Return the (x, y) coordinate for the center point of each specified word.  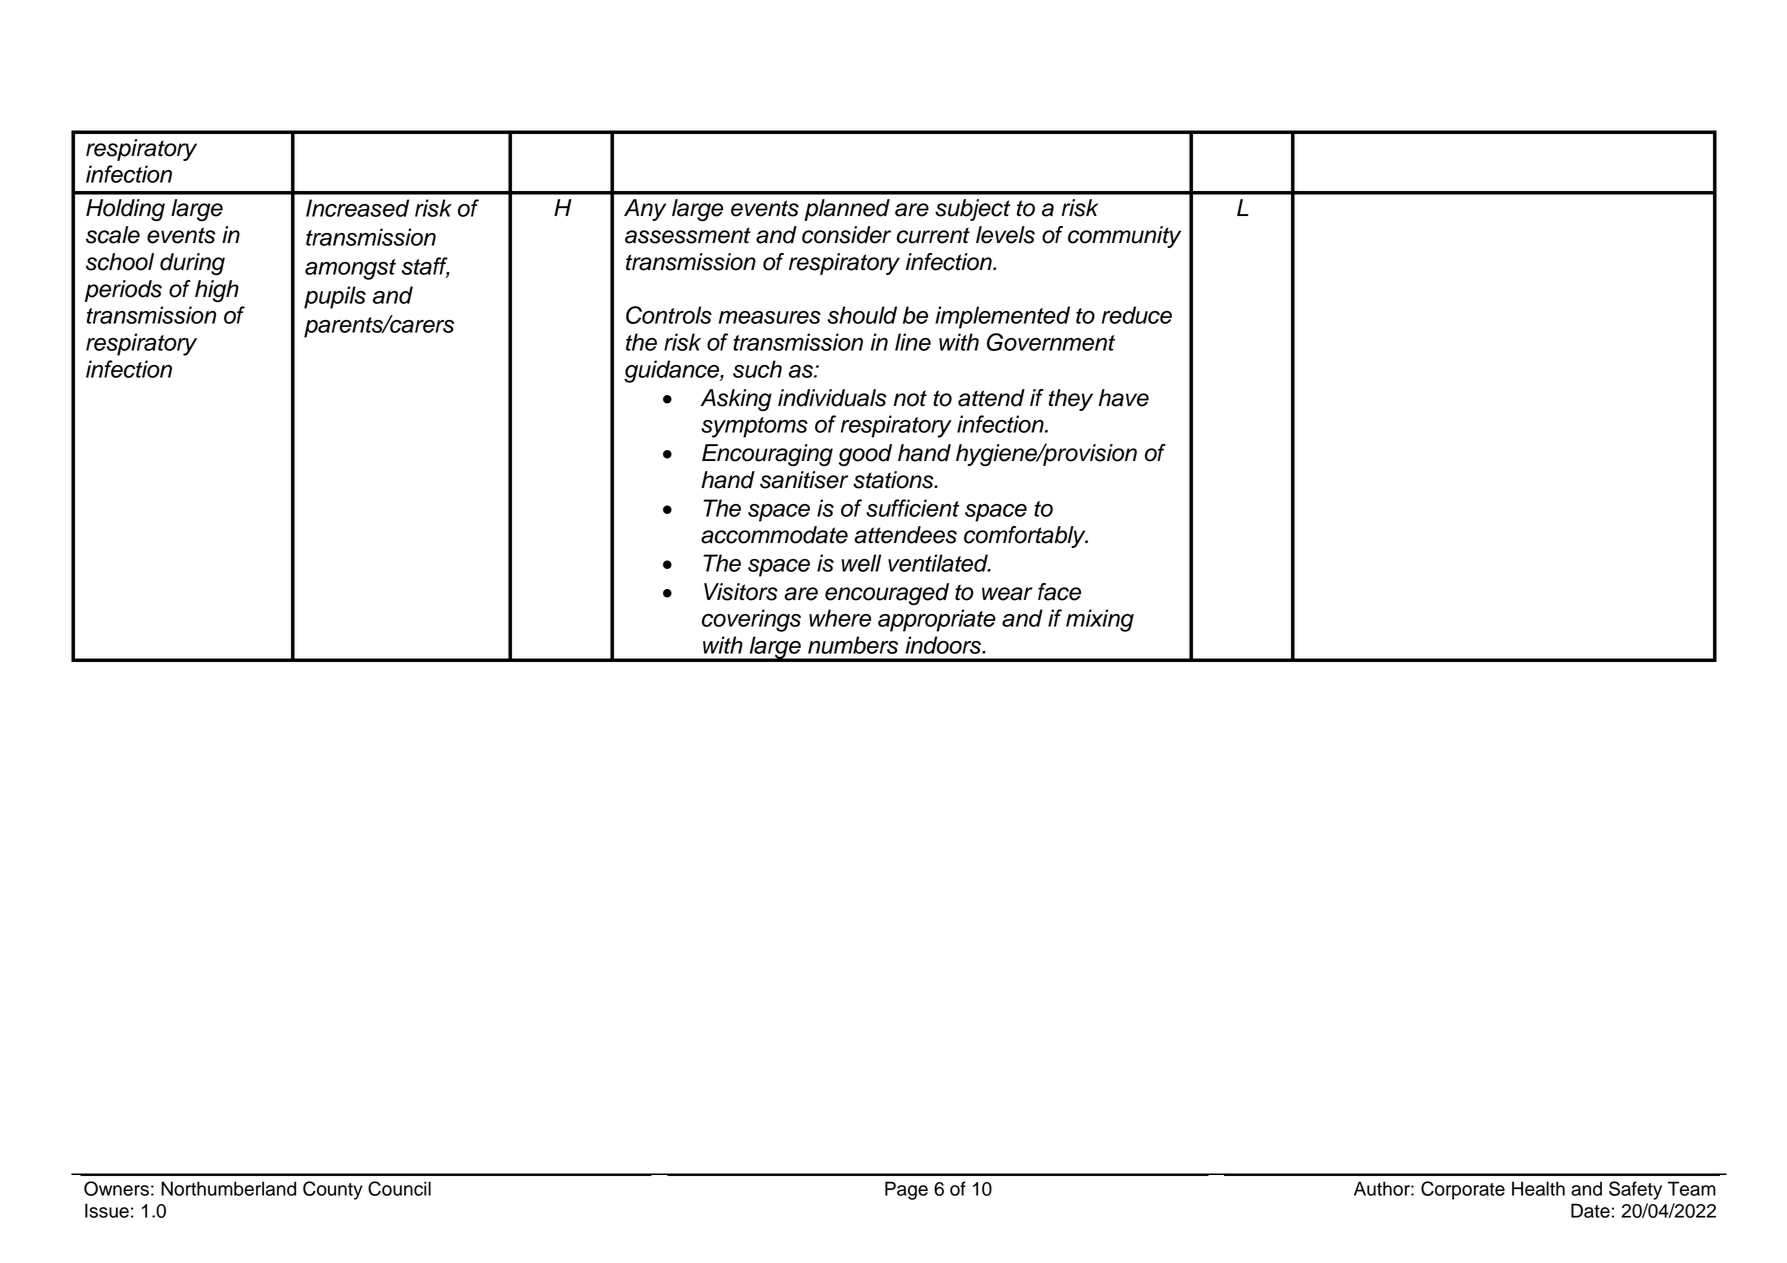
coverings (751, 620)
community (1124, 237)
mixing (1100, 620)
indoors (944, 645)
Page (906, 1190)
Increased (357, 208)
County (333, 1190)
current (933, 235)
